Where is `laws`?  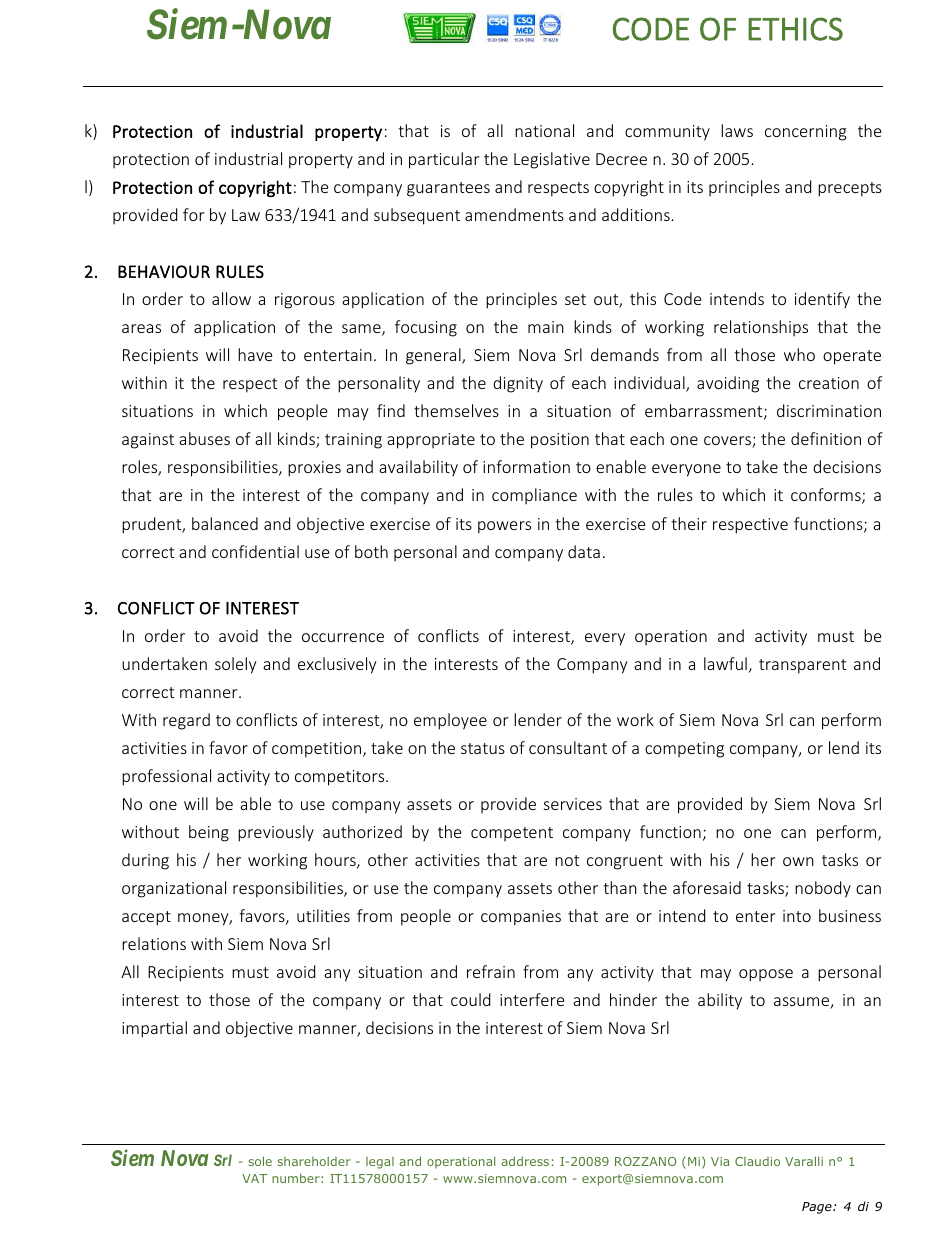 laws is located at coordinates (737, 130).
